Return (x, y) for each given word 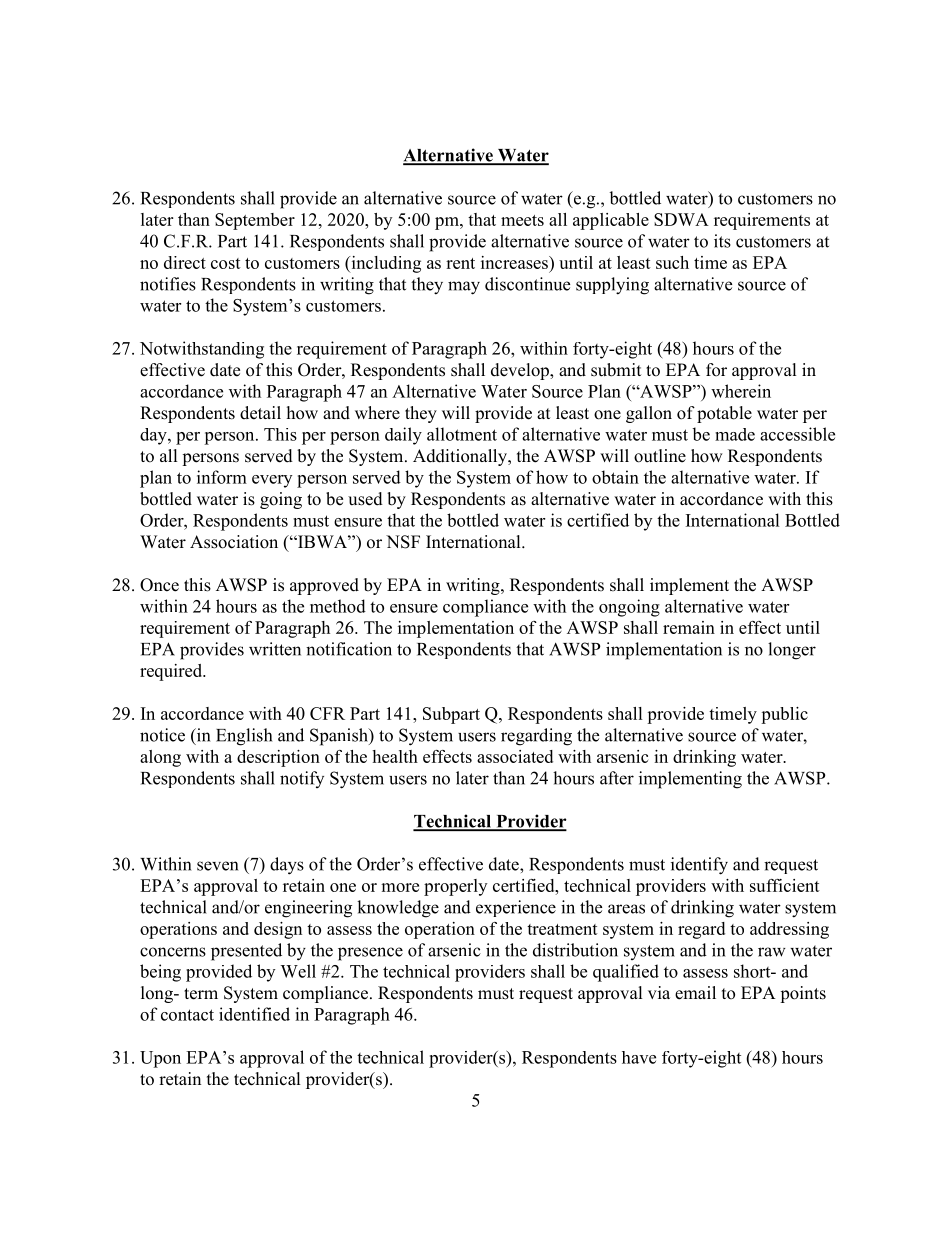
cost (226, 263)
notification (349, 649)
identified (254, 1014)
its (722, 241)
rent (460, 263)
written (275, 649)
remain (689, 627)
